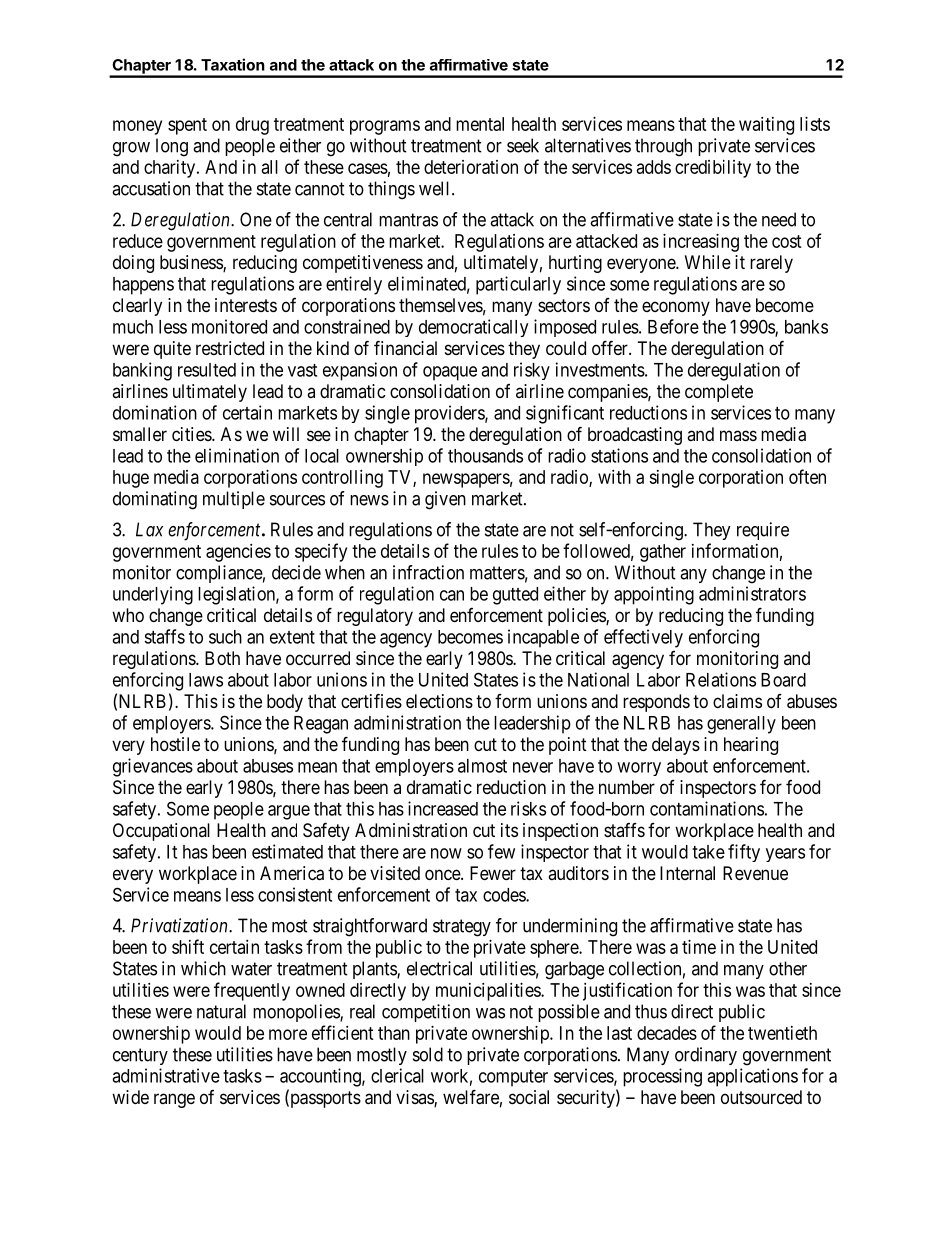  I want to click on spent, so click(187, 126).
